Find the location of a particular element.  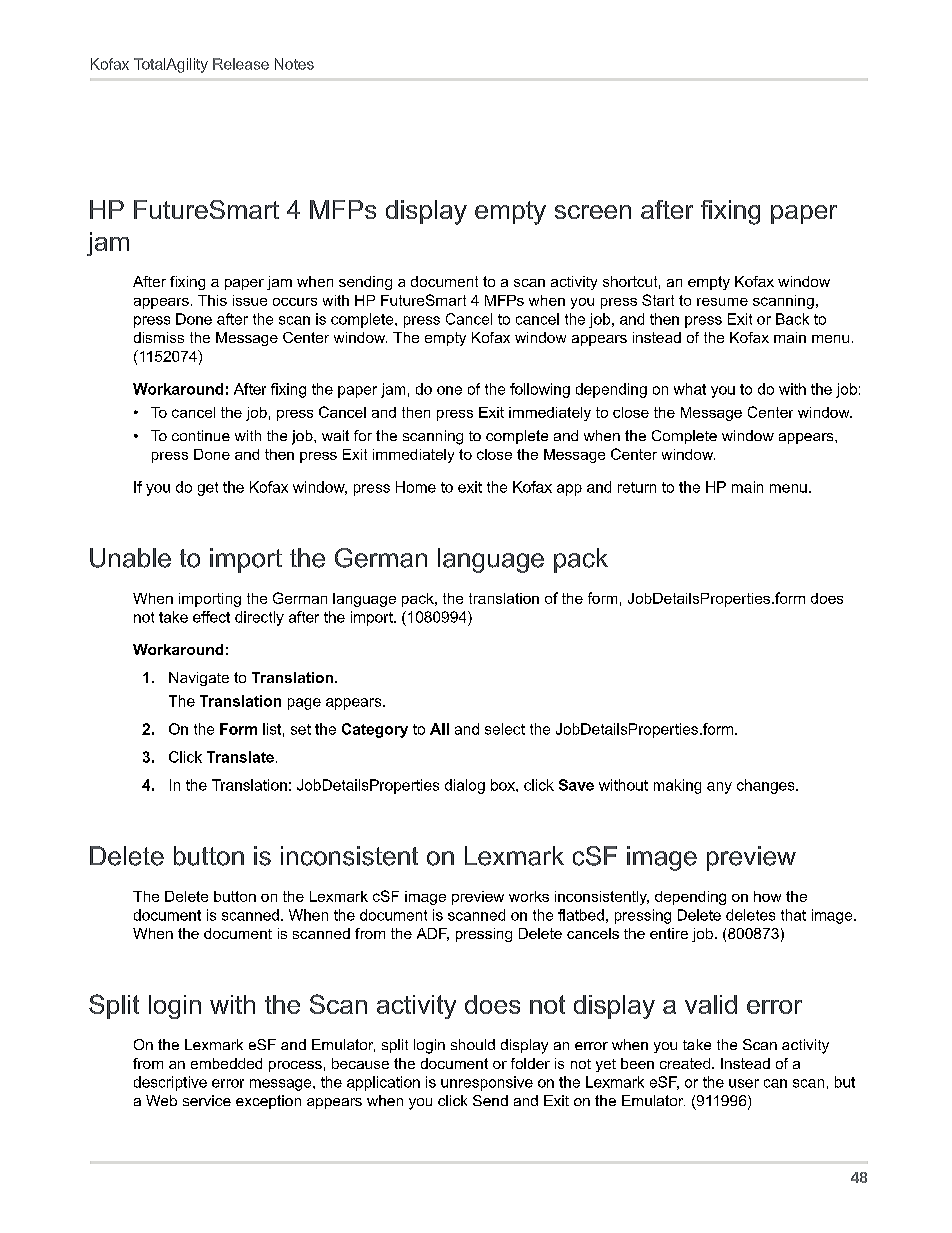

return is located at coordinates (637, 487).
